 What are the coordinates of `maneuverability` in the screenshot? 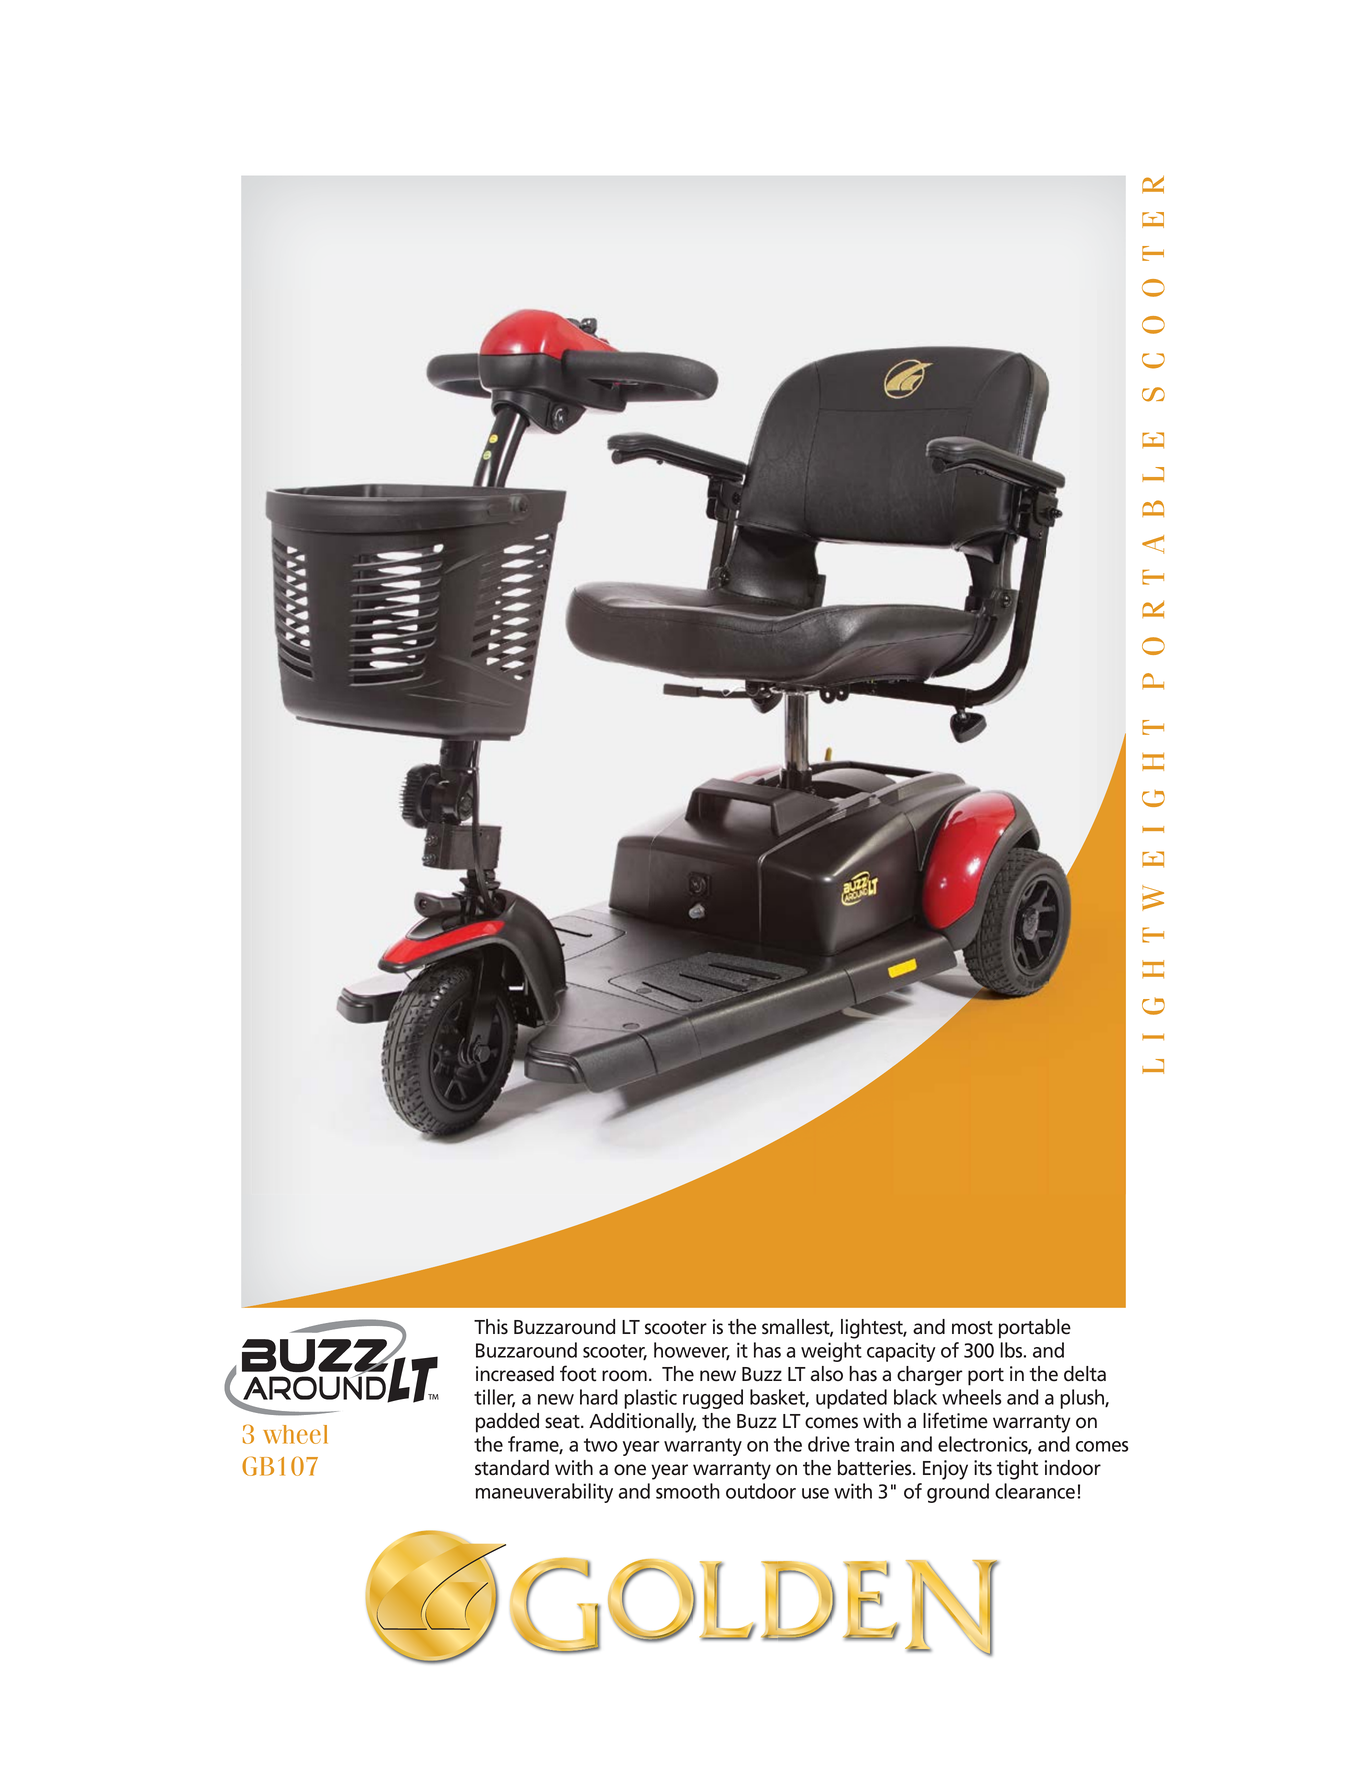 It's located at (544, 1493).
